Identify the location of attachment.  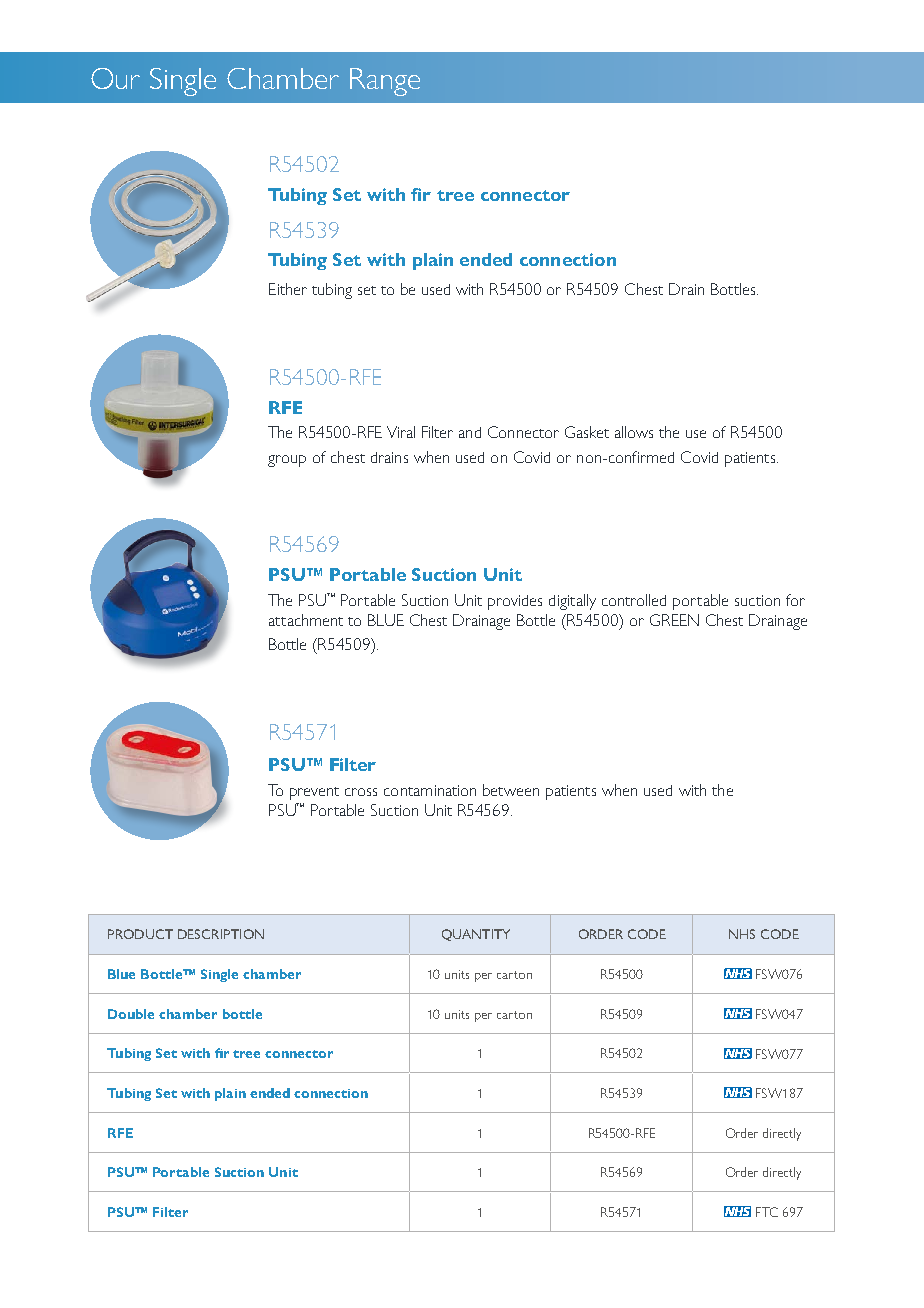
(306, 620).
